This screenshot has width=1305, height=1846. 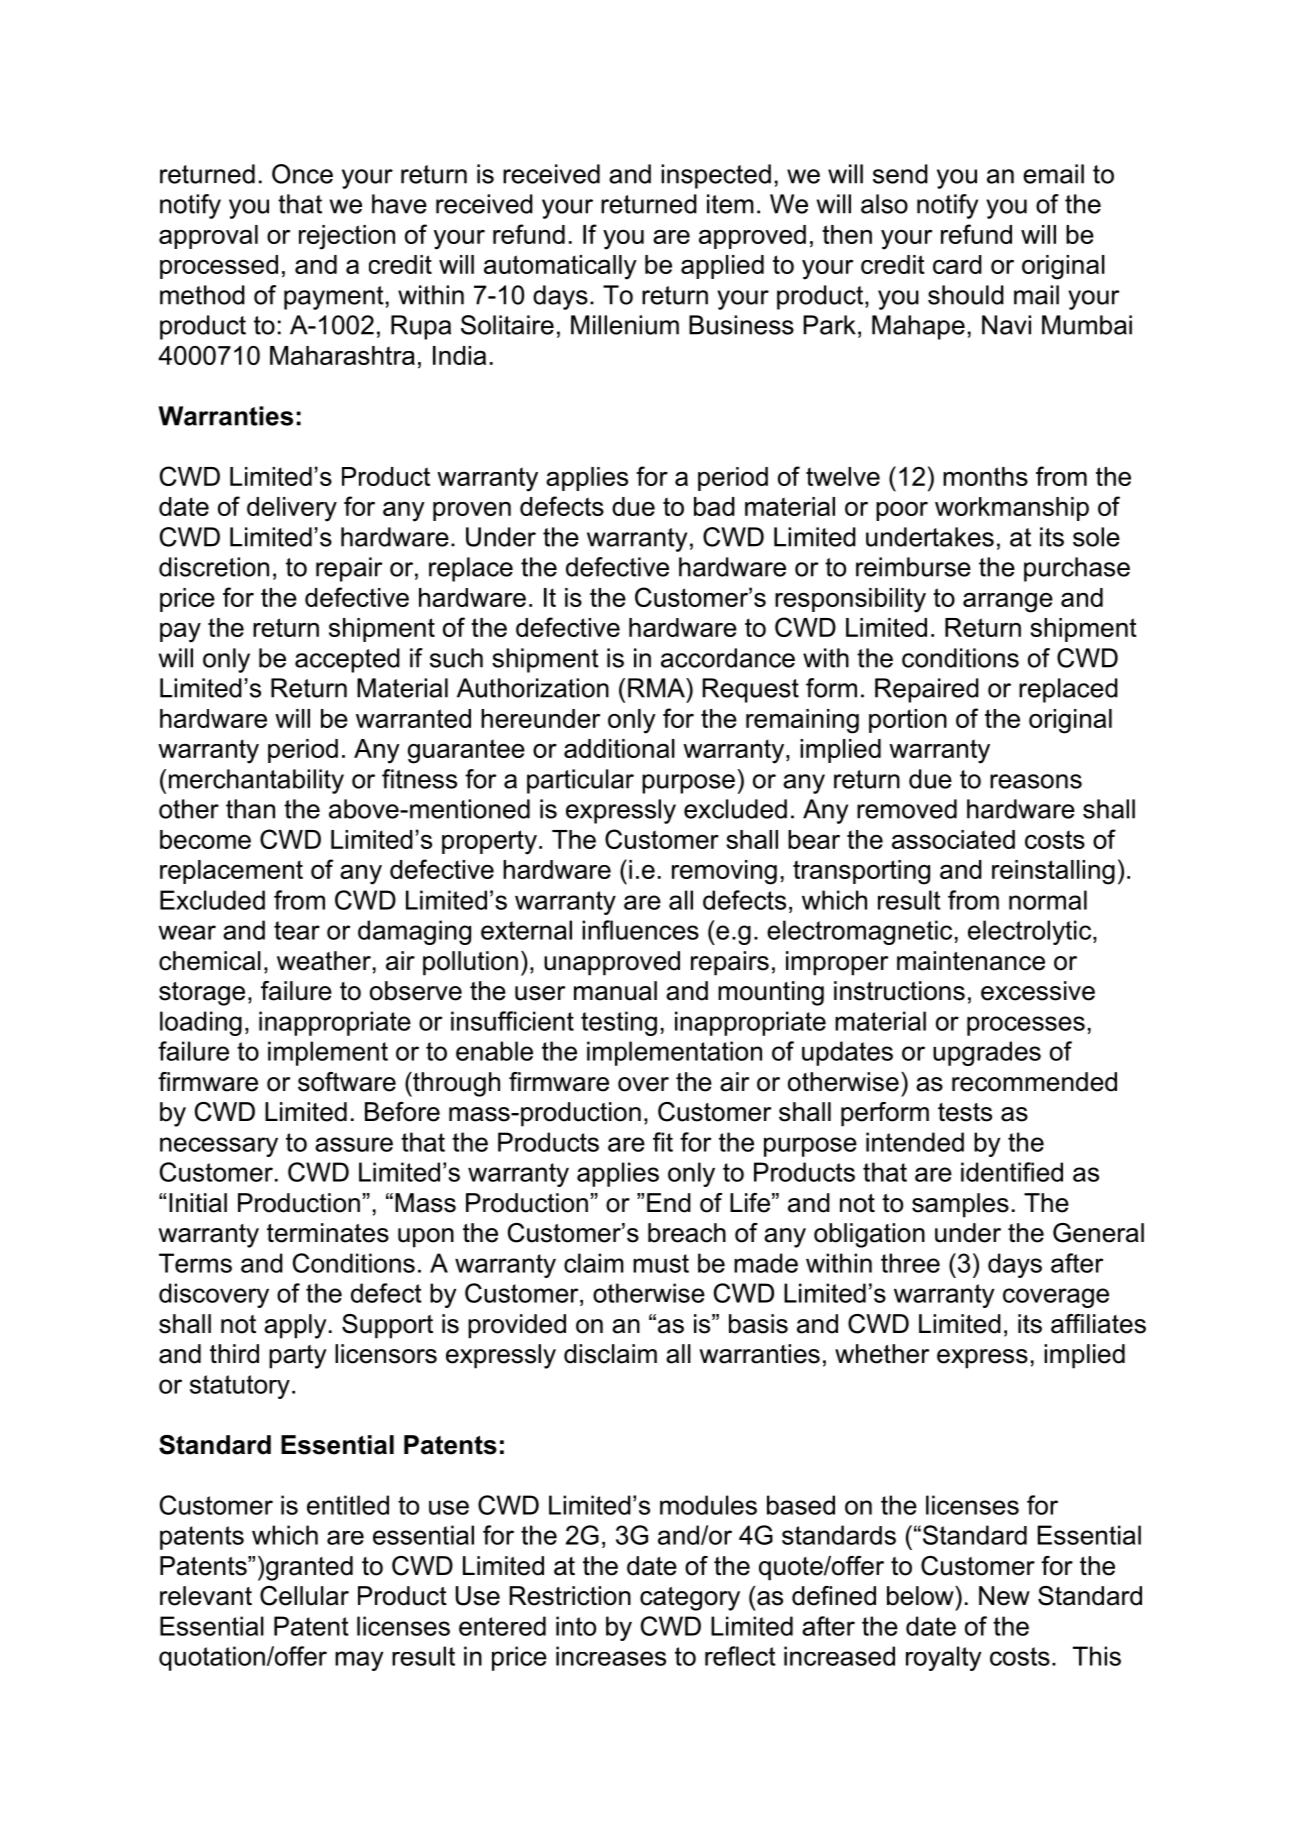 I want to click on item, so click(x=730, y=204).
